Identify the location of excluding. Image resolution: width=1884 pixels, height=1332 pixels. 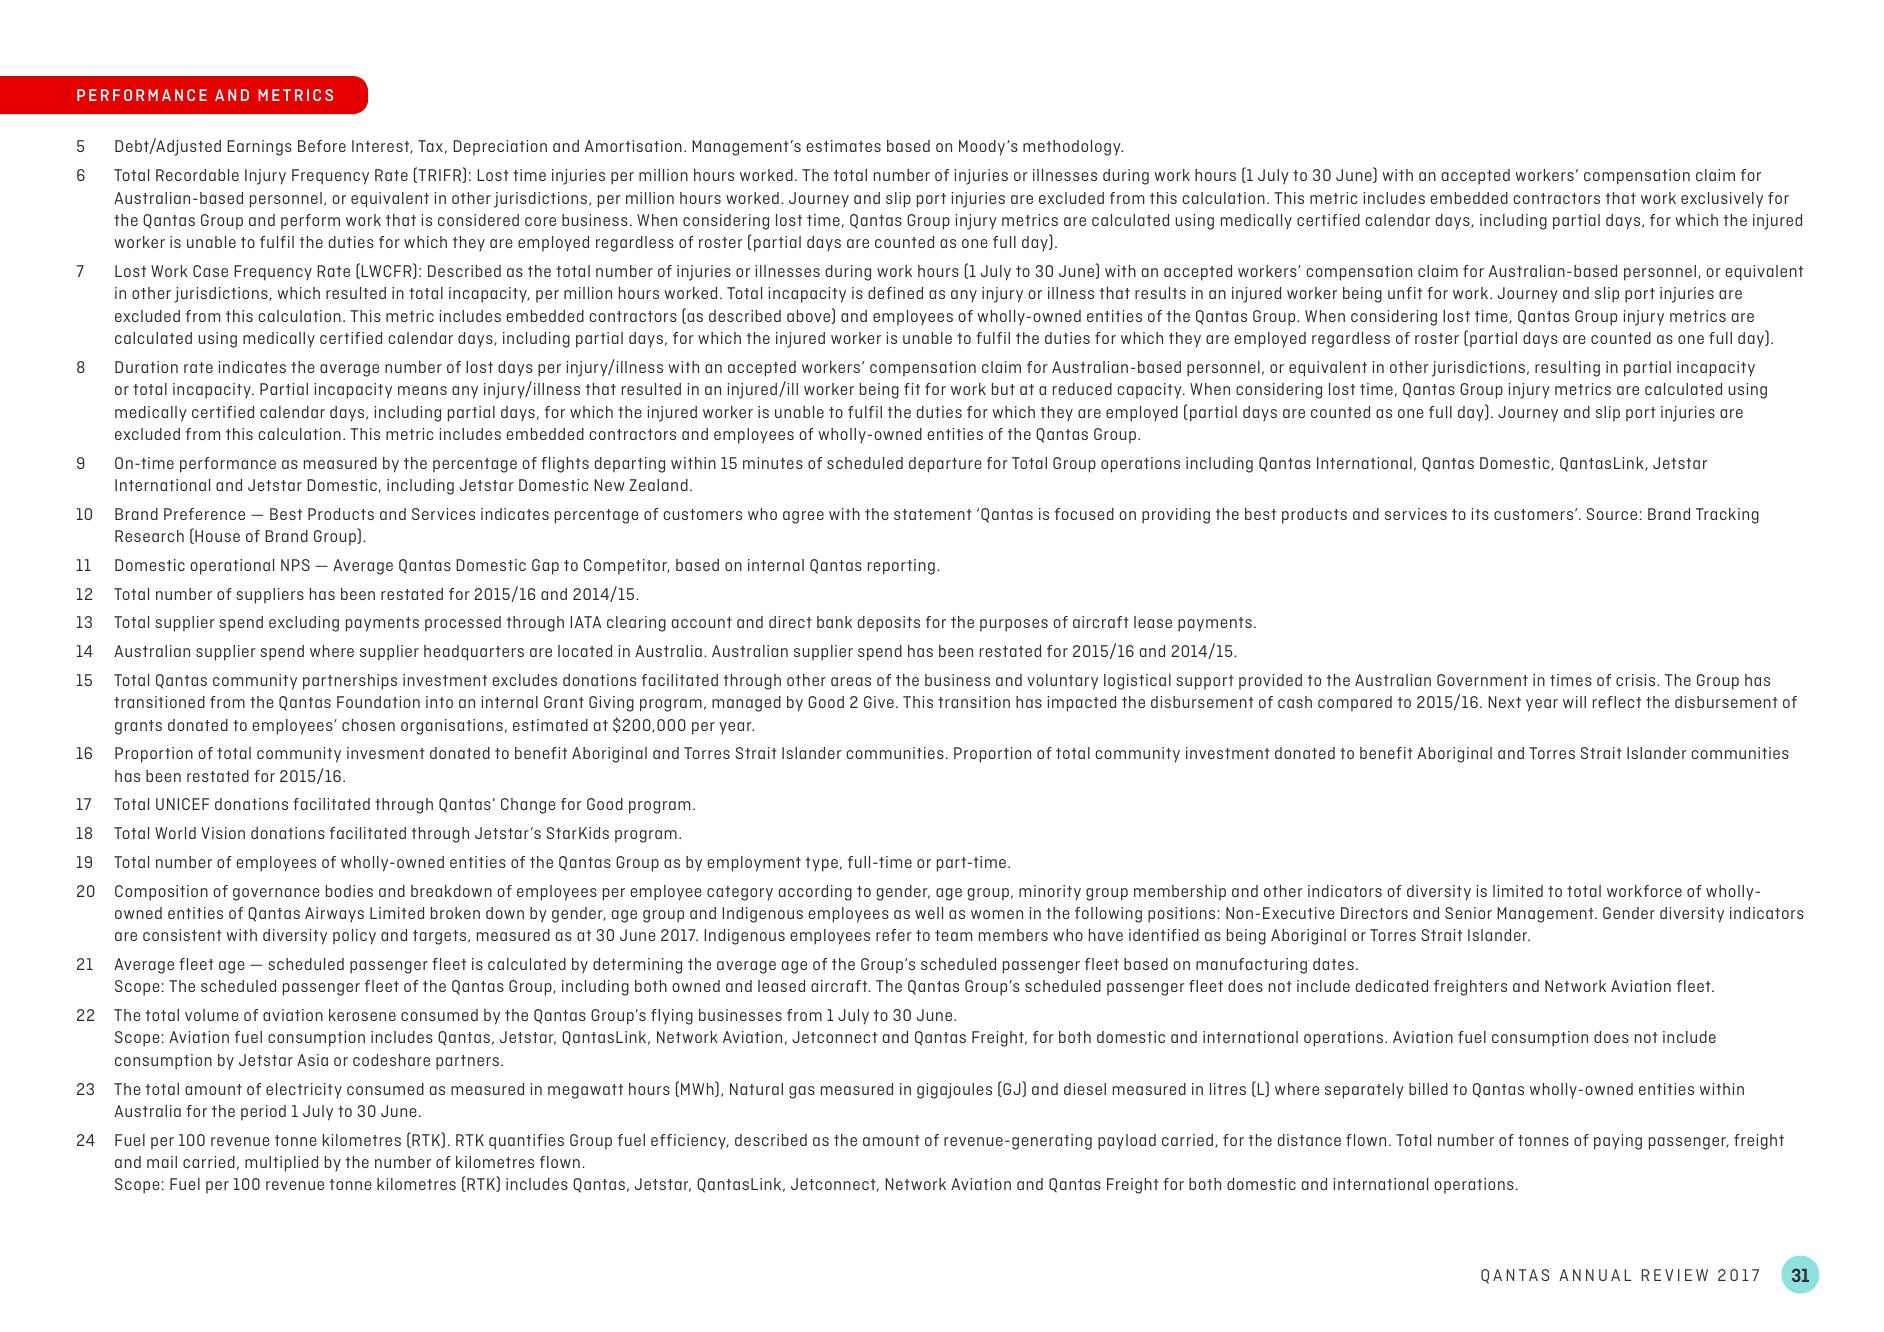
(304, 624).
